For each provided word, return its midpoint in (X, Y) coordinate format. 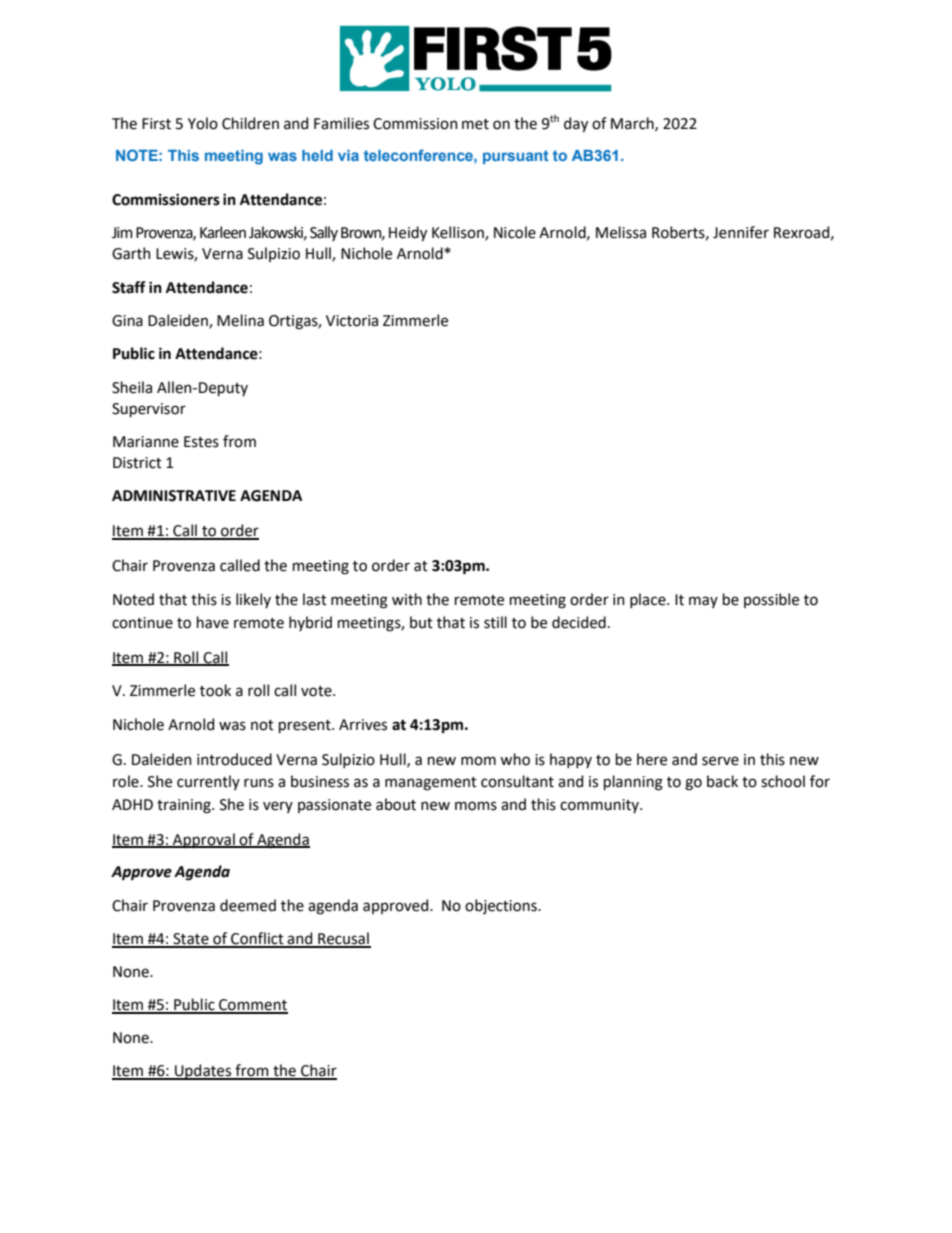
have (213, 622)
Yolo (203, 123)
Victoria (352, 321)
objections (502, 906)
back (722, 781)
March (633, 124)
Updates (203, 1072)
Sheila (132, 387)
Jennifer (741, 232)
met (475, 124)
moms (476, 806)
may (703, 602)
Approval (204, 840)
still (495, 622)
